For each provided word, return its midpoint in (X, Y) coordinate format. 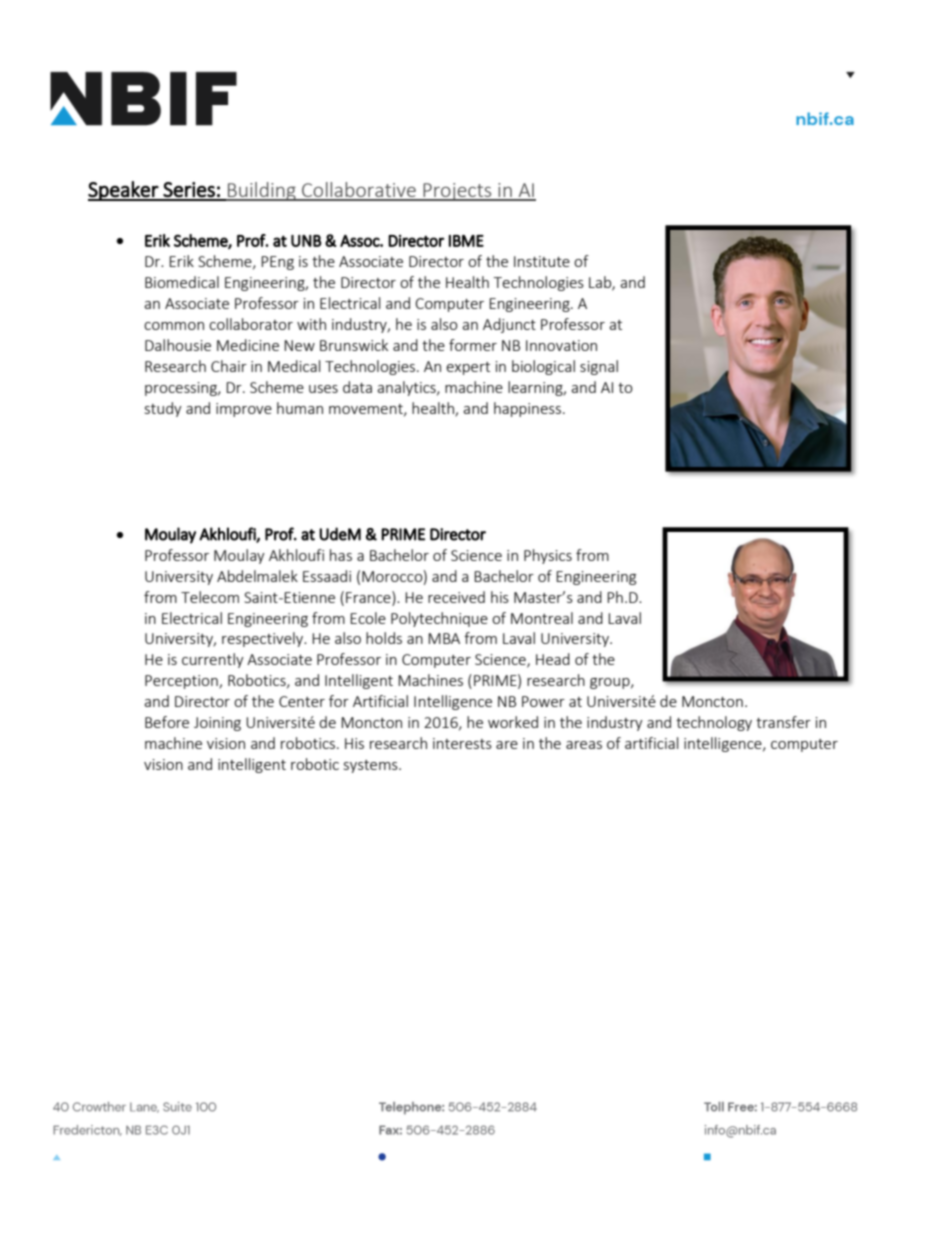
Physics (548, 556)
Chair (229, 366)
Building (262, 191)
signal (599, 367)
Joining (217, 724)
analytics (407, 388)
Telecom (210, 597)
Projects (457, 192)
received (456, 597)
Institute (542, 261)
